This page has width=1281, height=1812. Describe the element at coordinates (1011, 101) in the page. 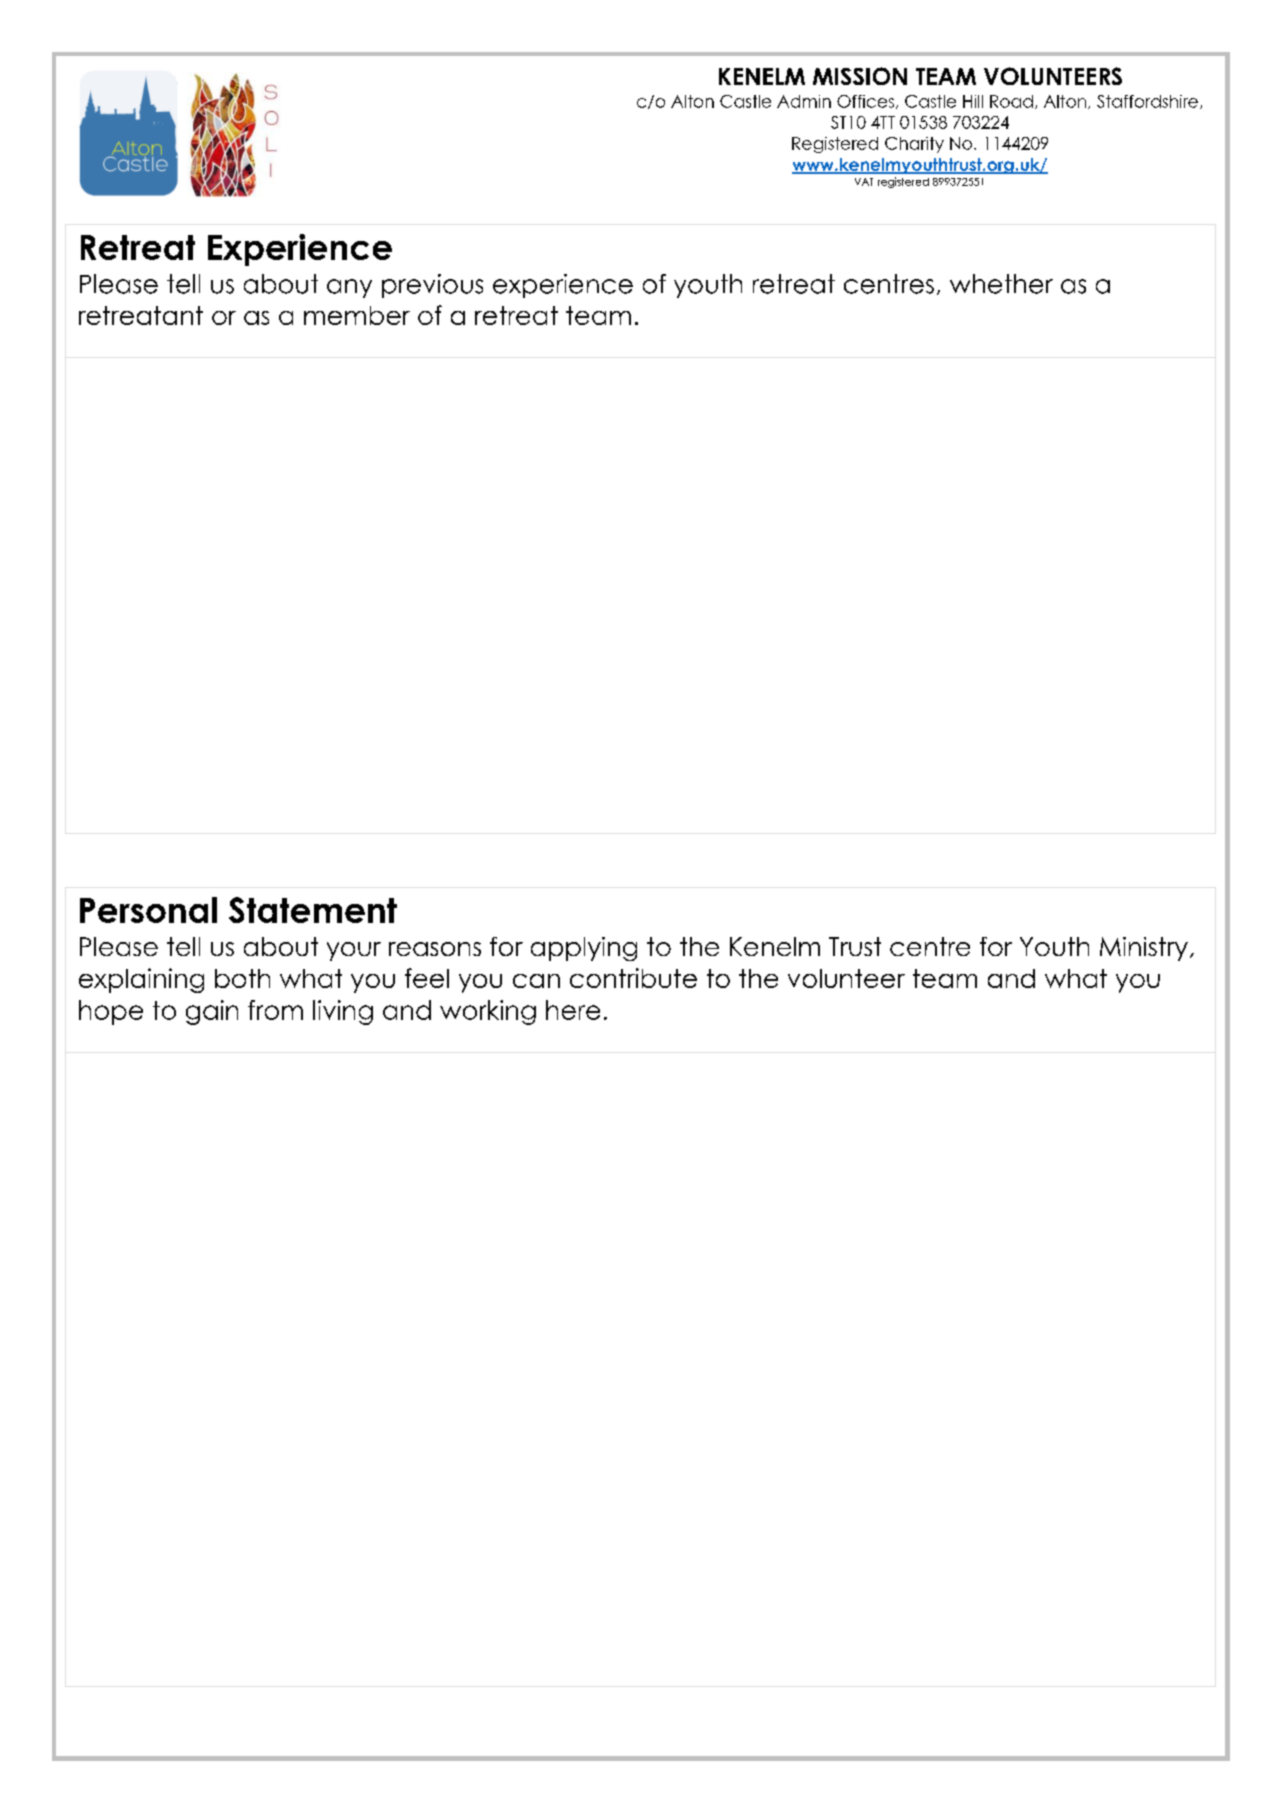

I see `Road` at that location.
